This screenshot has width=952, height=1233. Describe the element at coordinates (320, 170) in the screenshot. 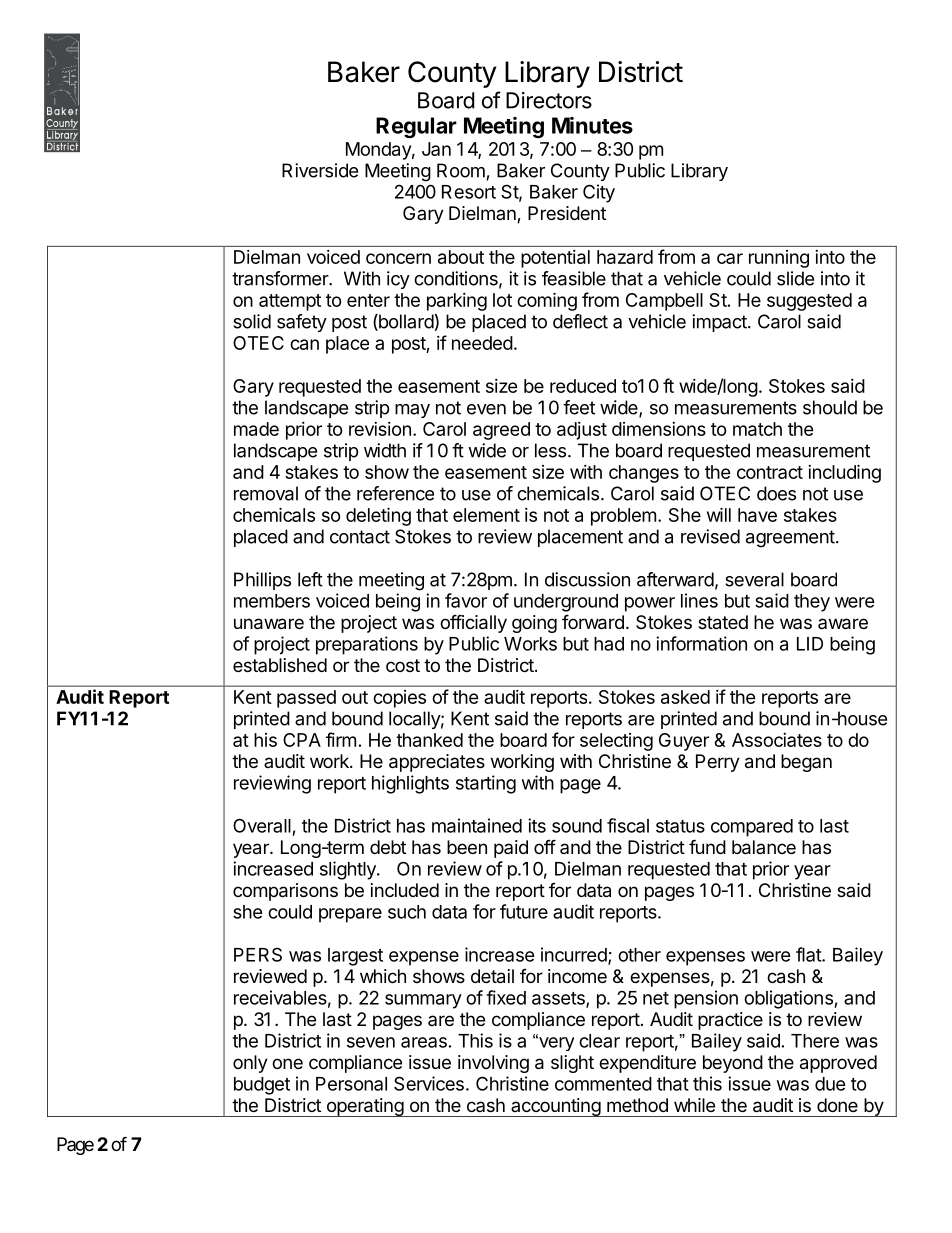

I see `Riverside` at that location.
